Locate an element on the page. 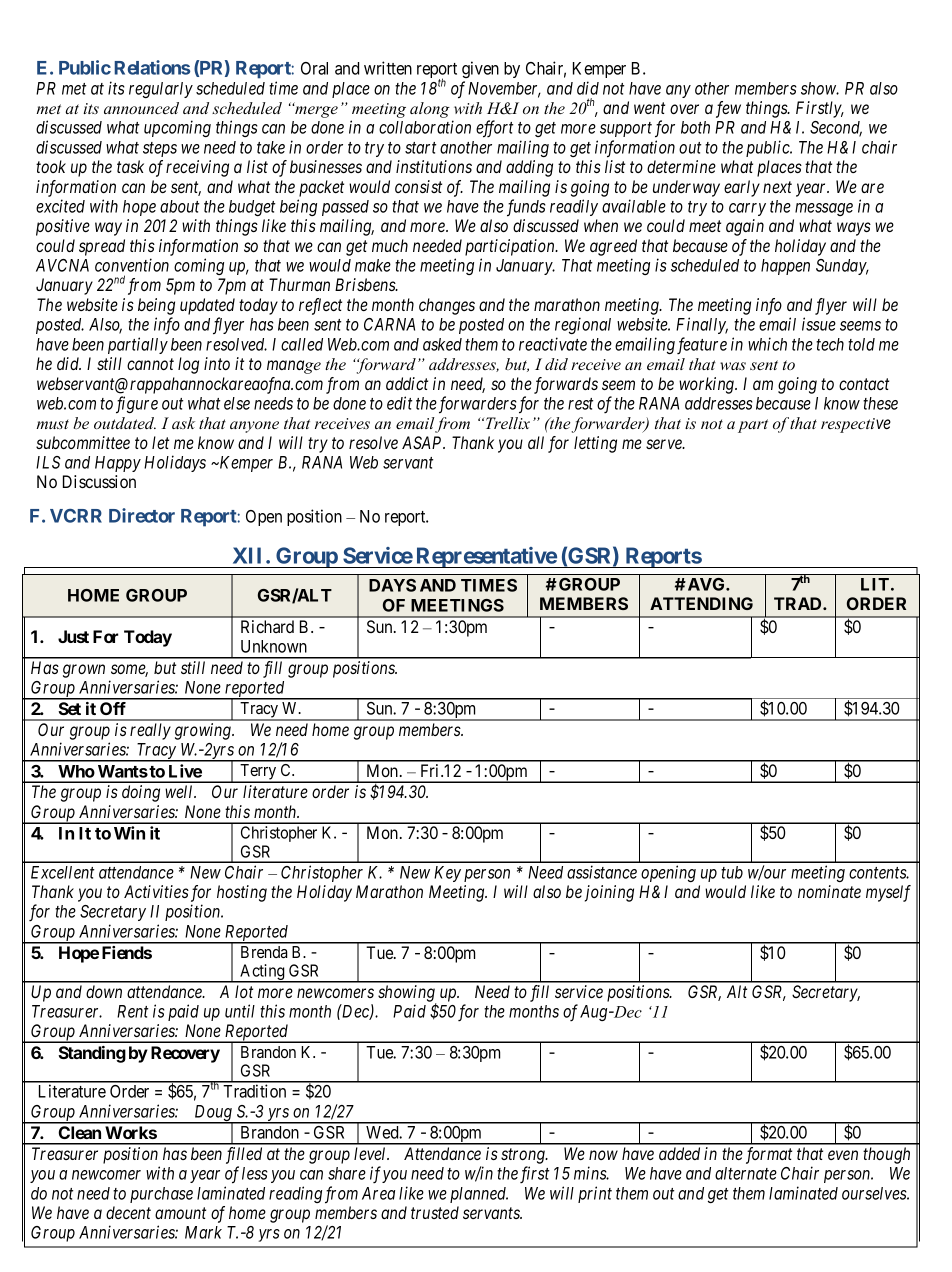 This image has height=1272, width=952. announced is located at coordinates (141, 108).
